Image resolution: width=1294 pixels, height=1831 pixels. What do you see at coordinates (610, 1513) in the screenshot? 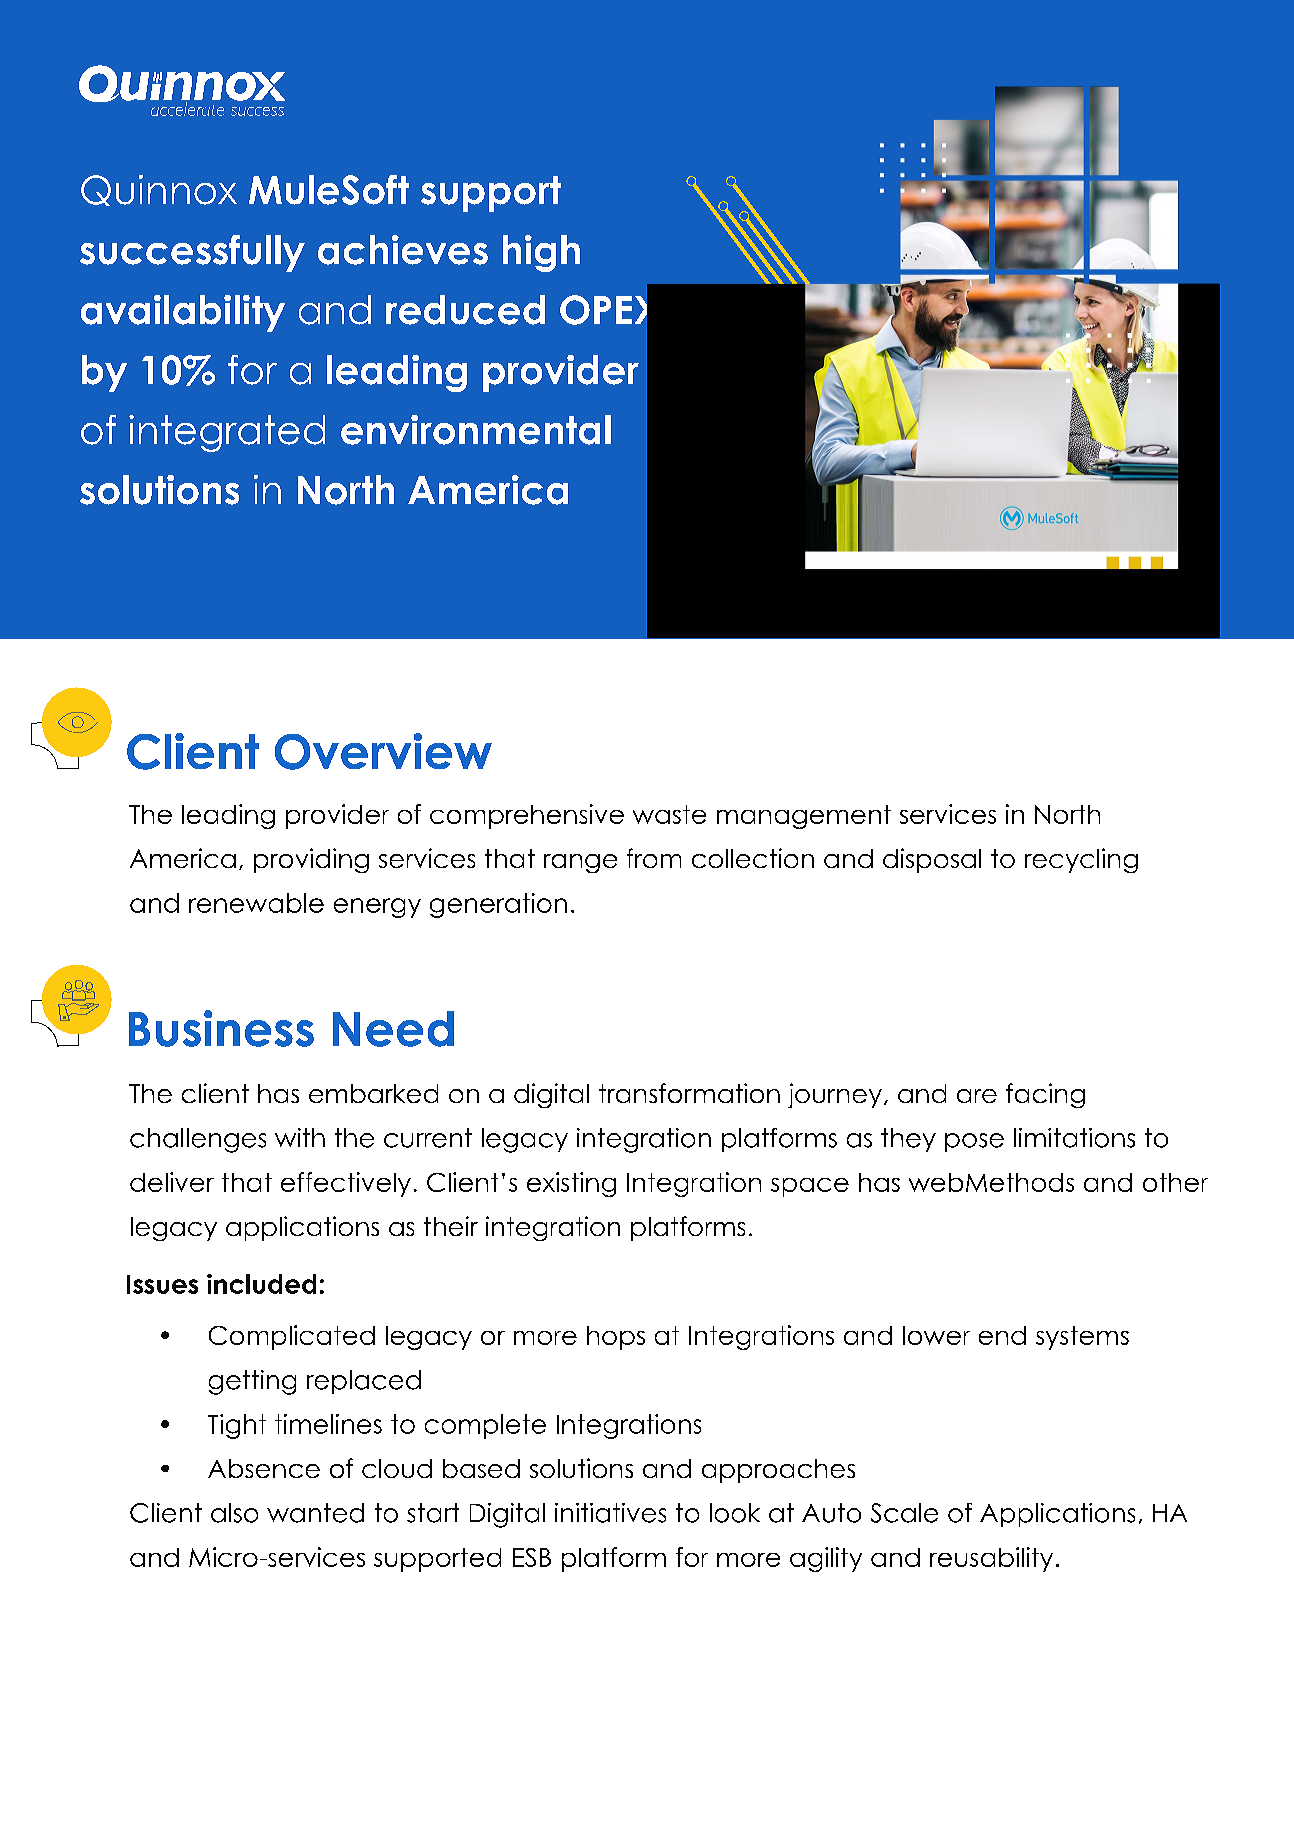
I see `initiatives` at bounding box center [610, 1513].
